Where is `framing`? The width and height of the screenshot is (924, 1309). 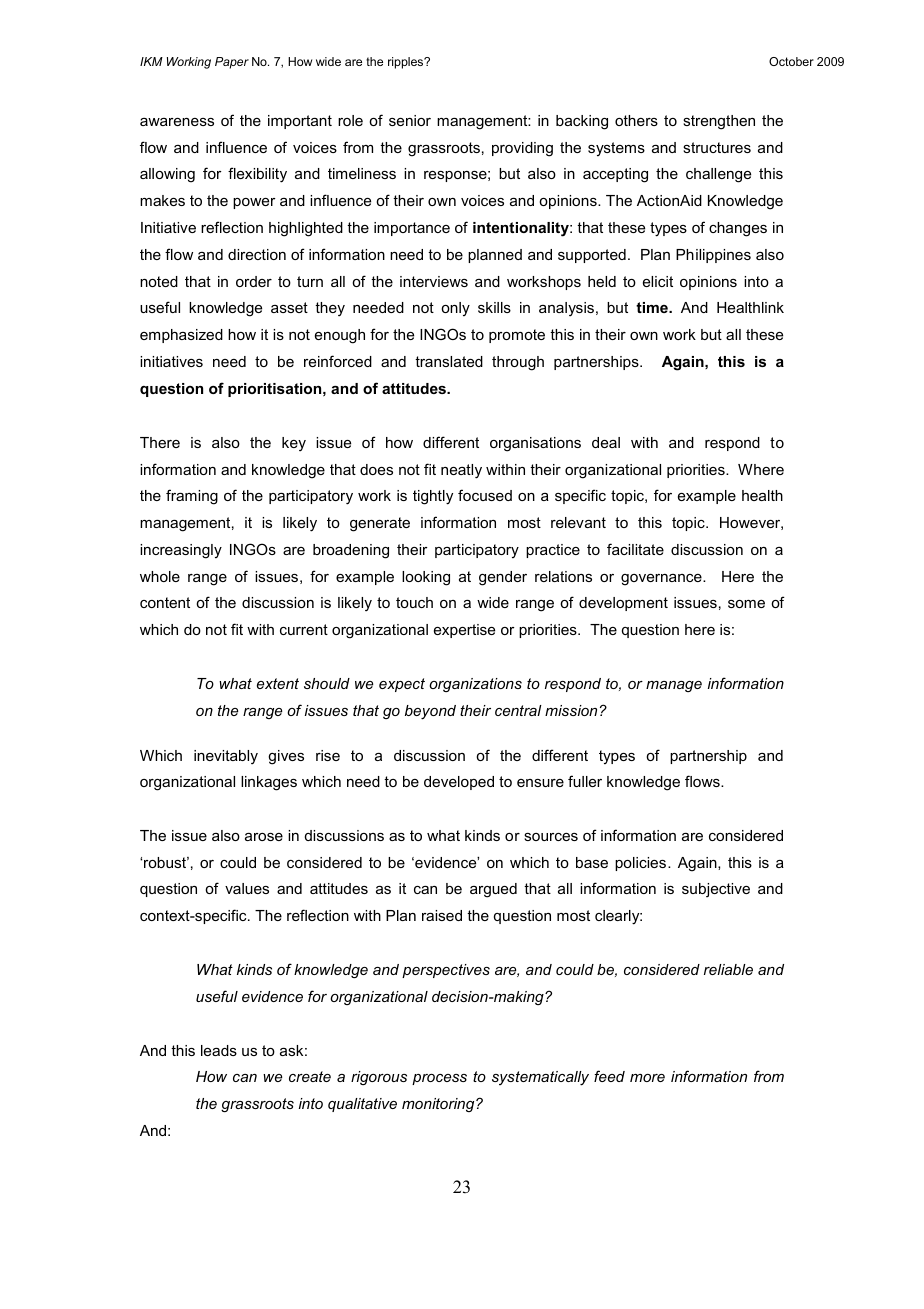
framing is located at coordinates (192, 497).
